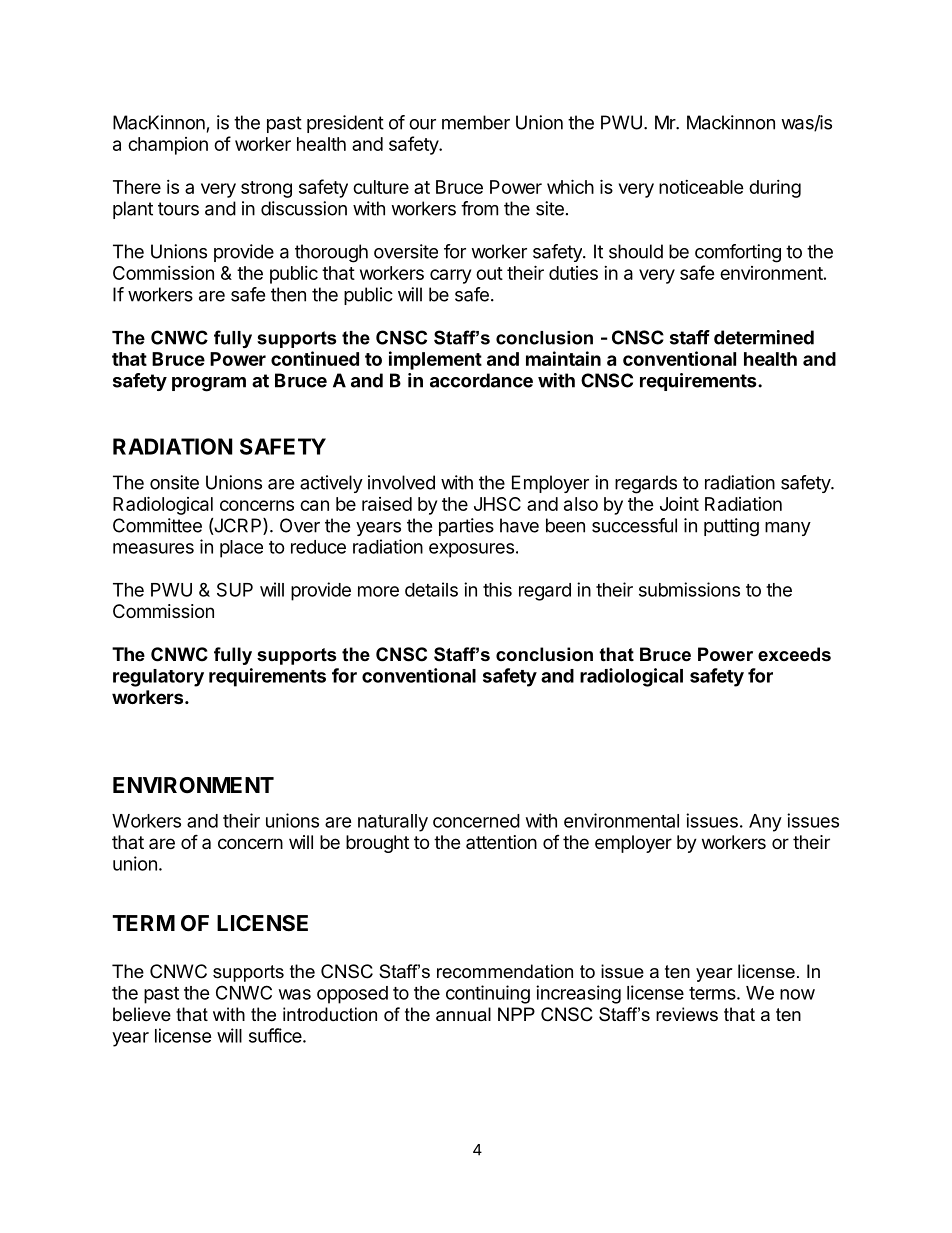  I want to click on member, so click(476, 122).
